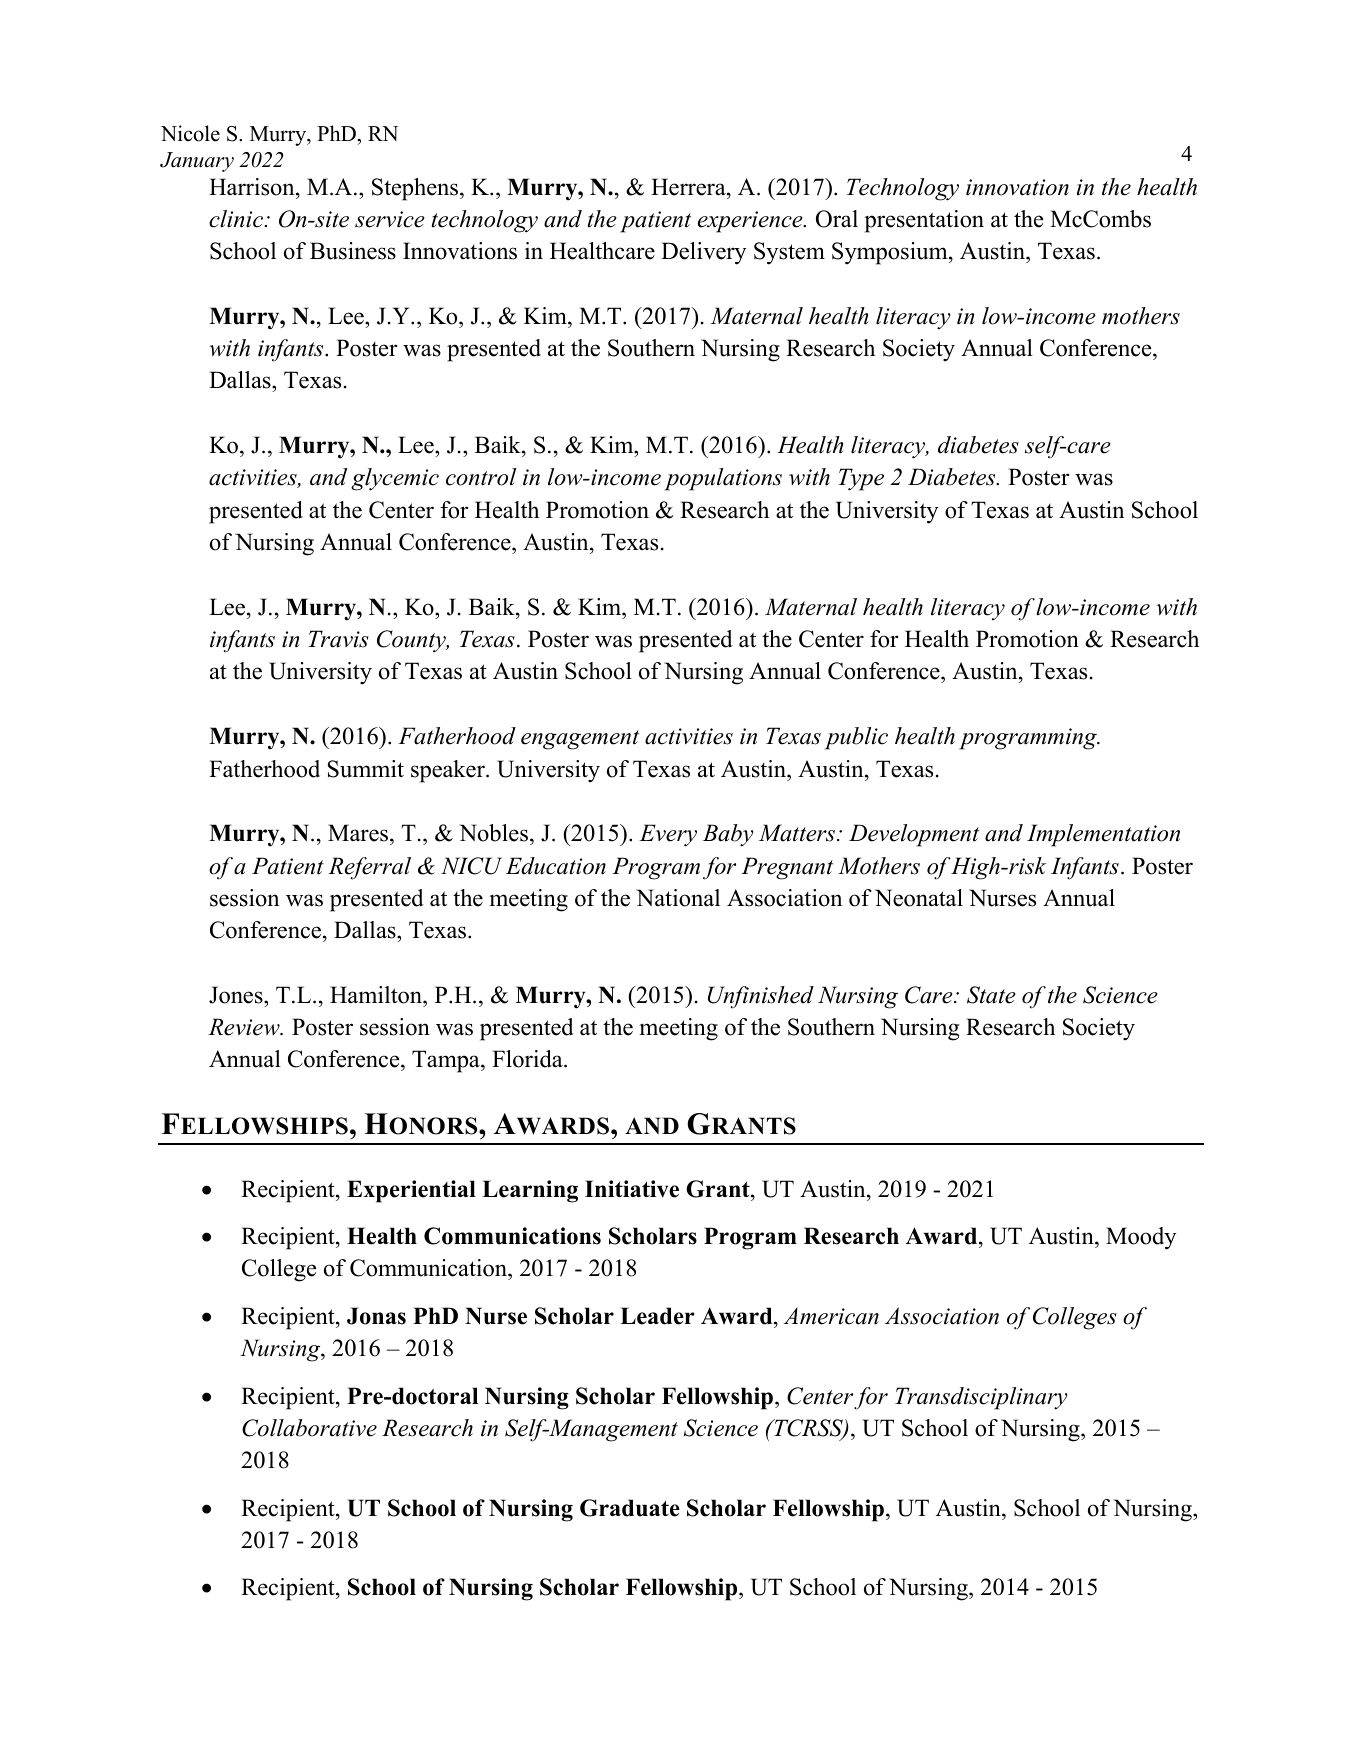  I want to click on presentation, so click(924, 221).
